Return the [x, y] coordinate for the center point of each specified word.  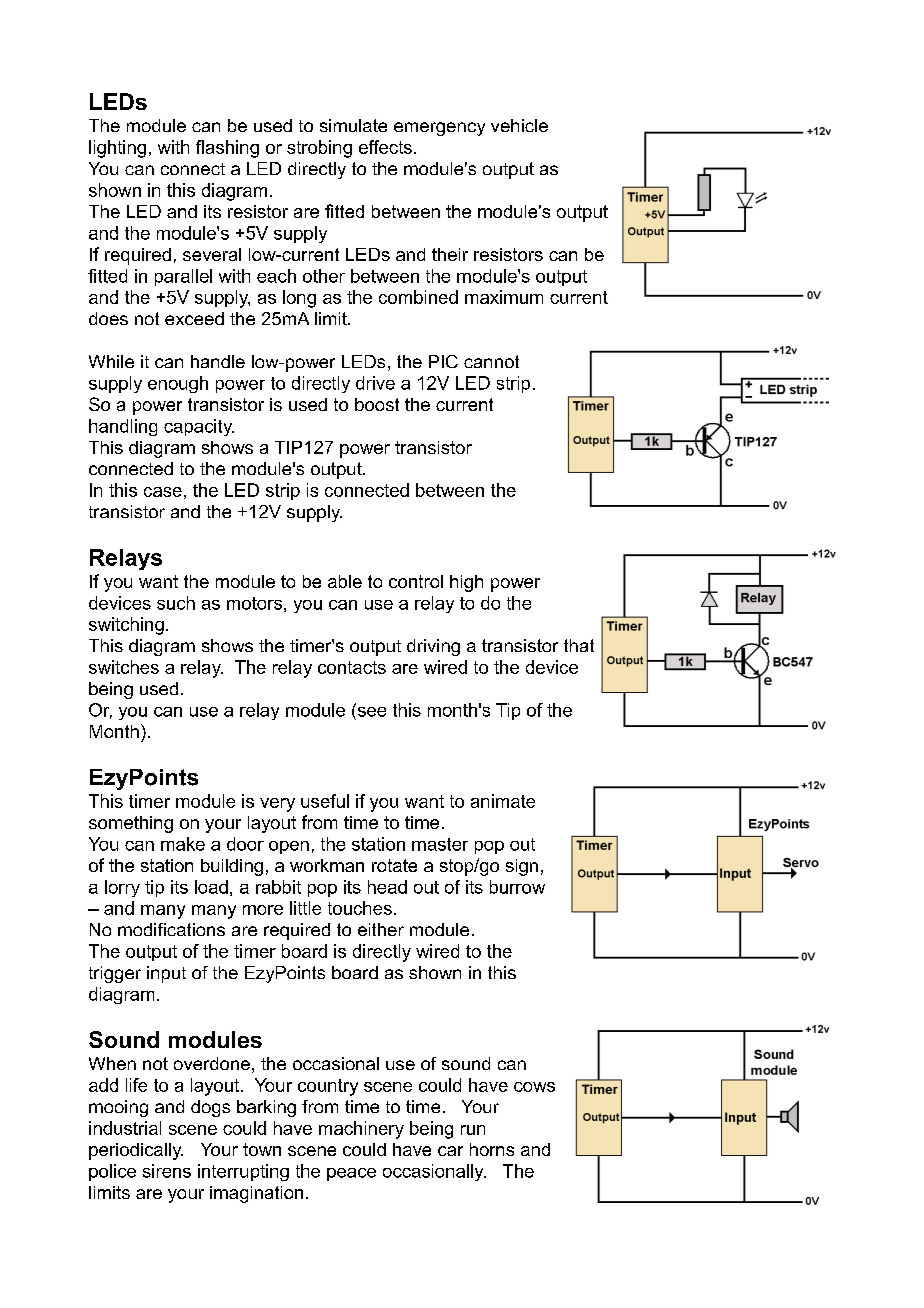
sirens [167, 1171]
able [345, 581]
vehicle [519, 125]
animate [503, 801]
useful [325, 801]
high [466, 583]
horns [492, 1149]
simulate [353, 125]
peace [351, 1174]
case [163, 492]
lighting [117, 149]
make [183, 844]
